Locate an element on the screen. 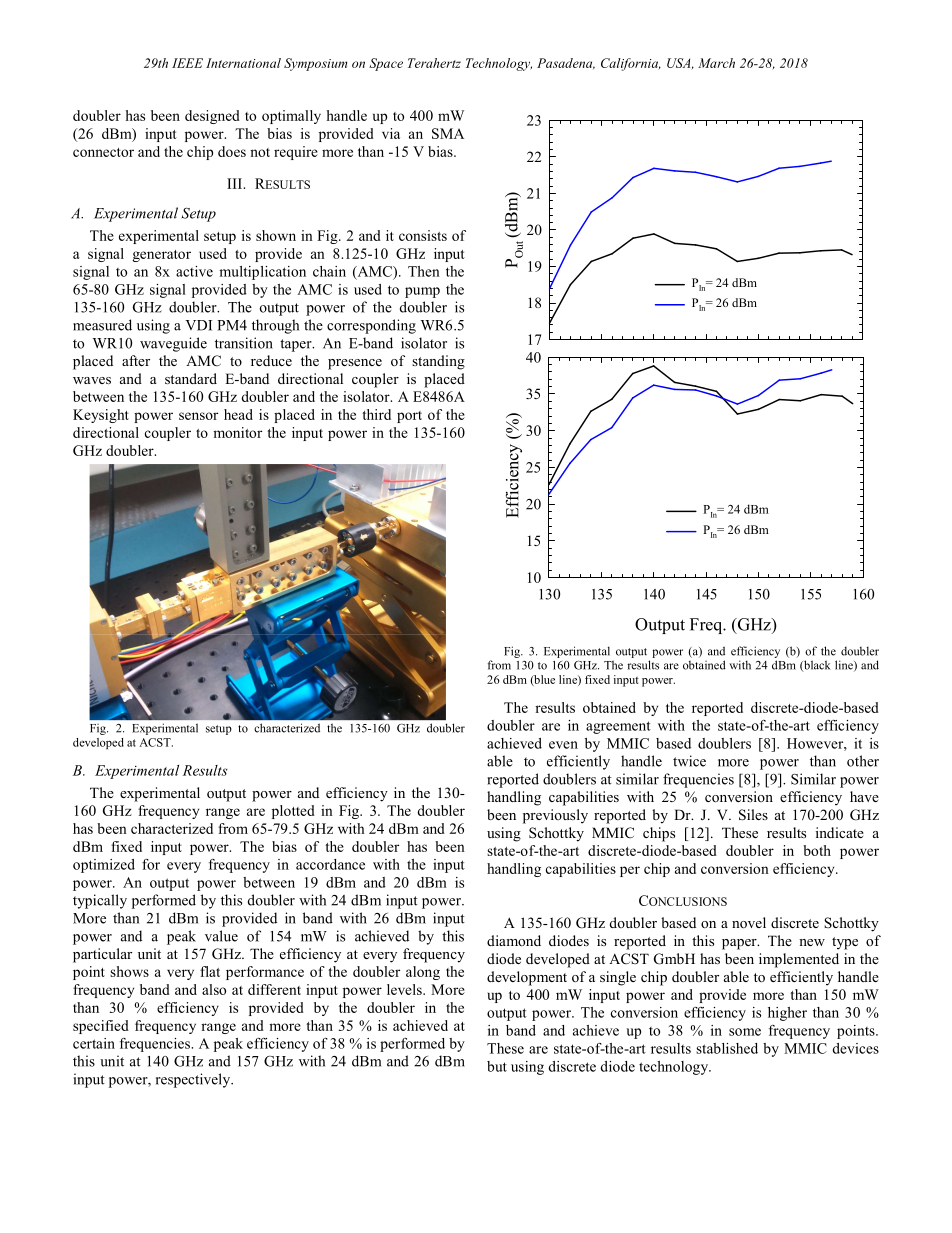 The image size is (952, 1233). Terahertz is located at coordinates (434, 63).
